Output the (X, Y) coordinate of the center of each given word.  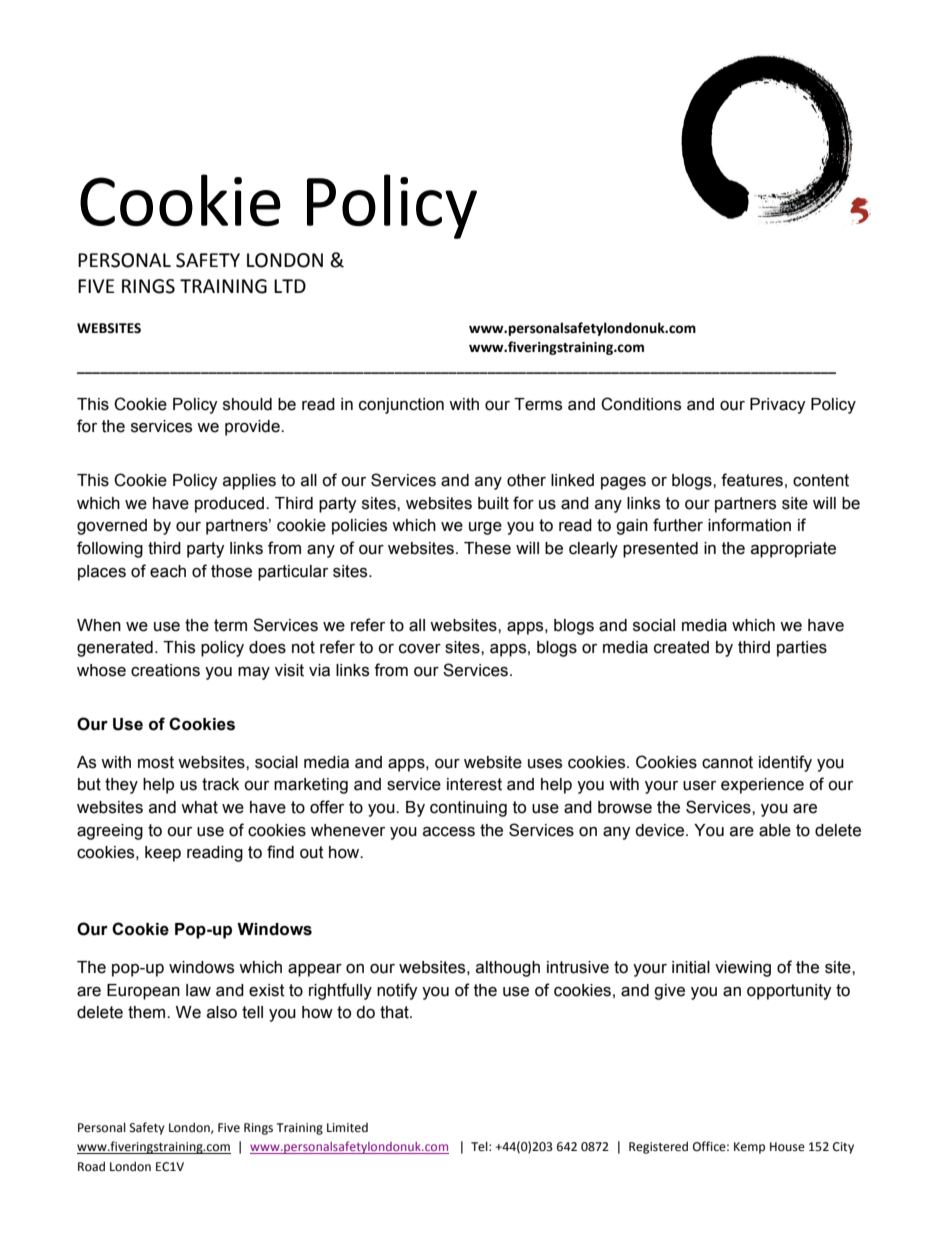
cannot (727, 762)
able (775, 830)
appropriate (793, 550)
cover (420, 649)
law (198, 990)
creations (165, 670)
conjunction (401, 406)
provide (253, 428)
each (168, 571)
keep (163, 854)
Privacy (778, 406)
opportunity (789, 992)
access (449, 832)
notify (397, 991)
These (487, 548)
